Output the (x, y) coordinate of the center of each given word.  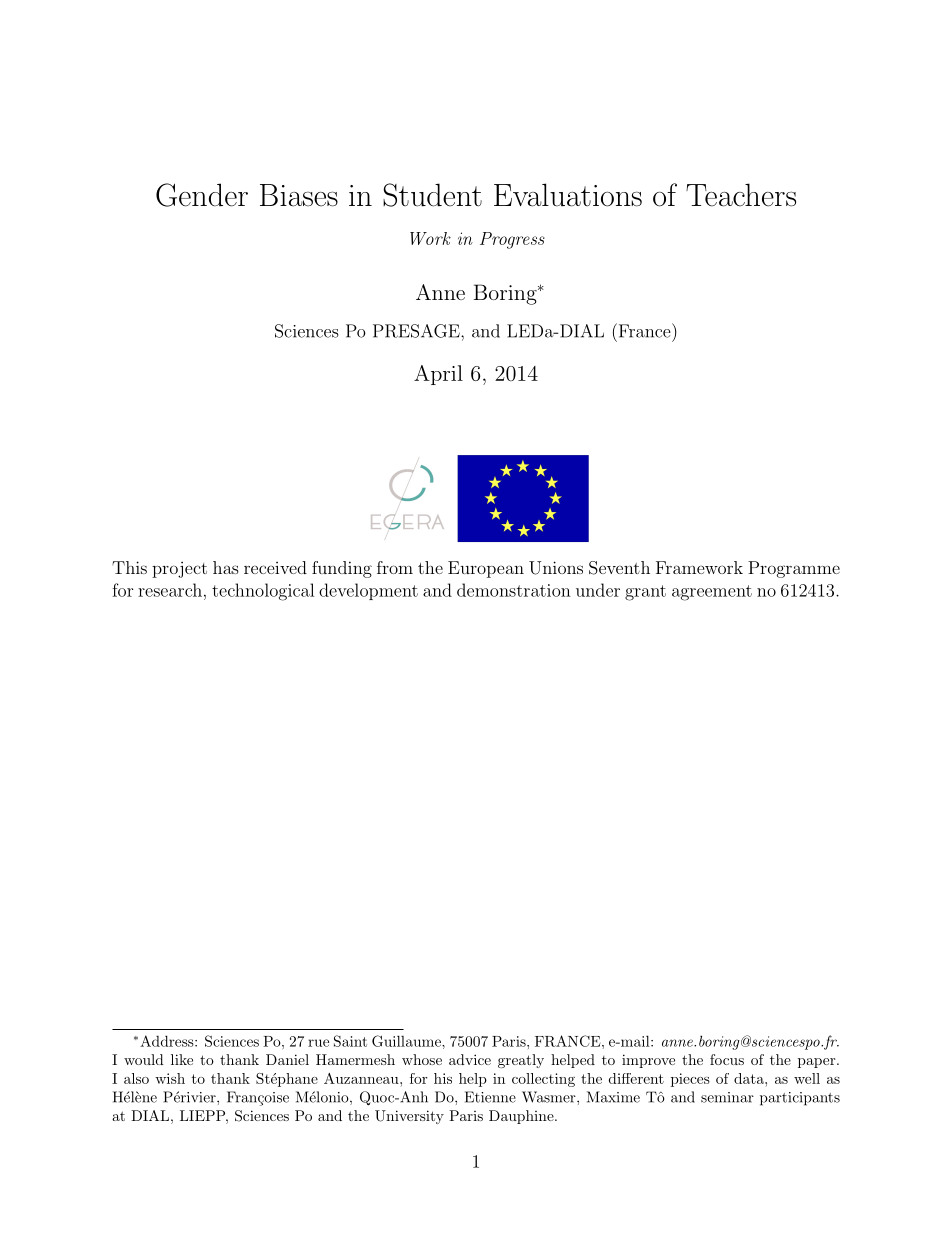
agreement (712, 593)
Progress (512, 240)
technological (263, 592)
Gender (202, 195)
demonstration (514, 590)
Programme (794, 569)
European (486, 569)
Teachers (741, 195)
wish (170, 1078)
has (226, 567)
